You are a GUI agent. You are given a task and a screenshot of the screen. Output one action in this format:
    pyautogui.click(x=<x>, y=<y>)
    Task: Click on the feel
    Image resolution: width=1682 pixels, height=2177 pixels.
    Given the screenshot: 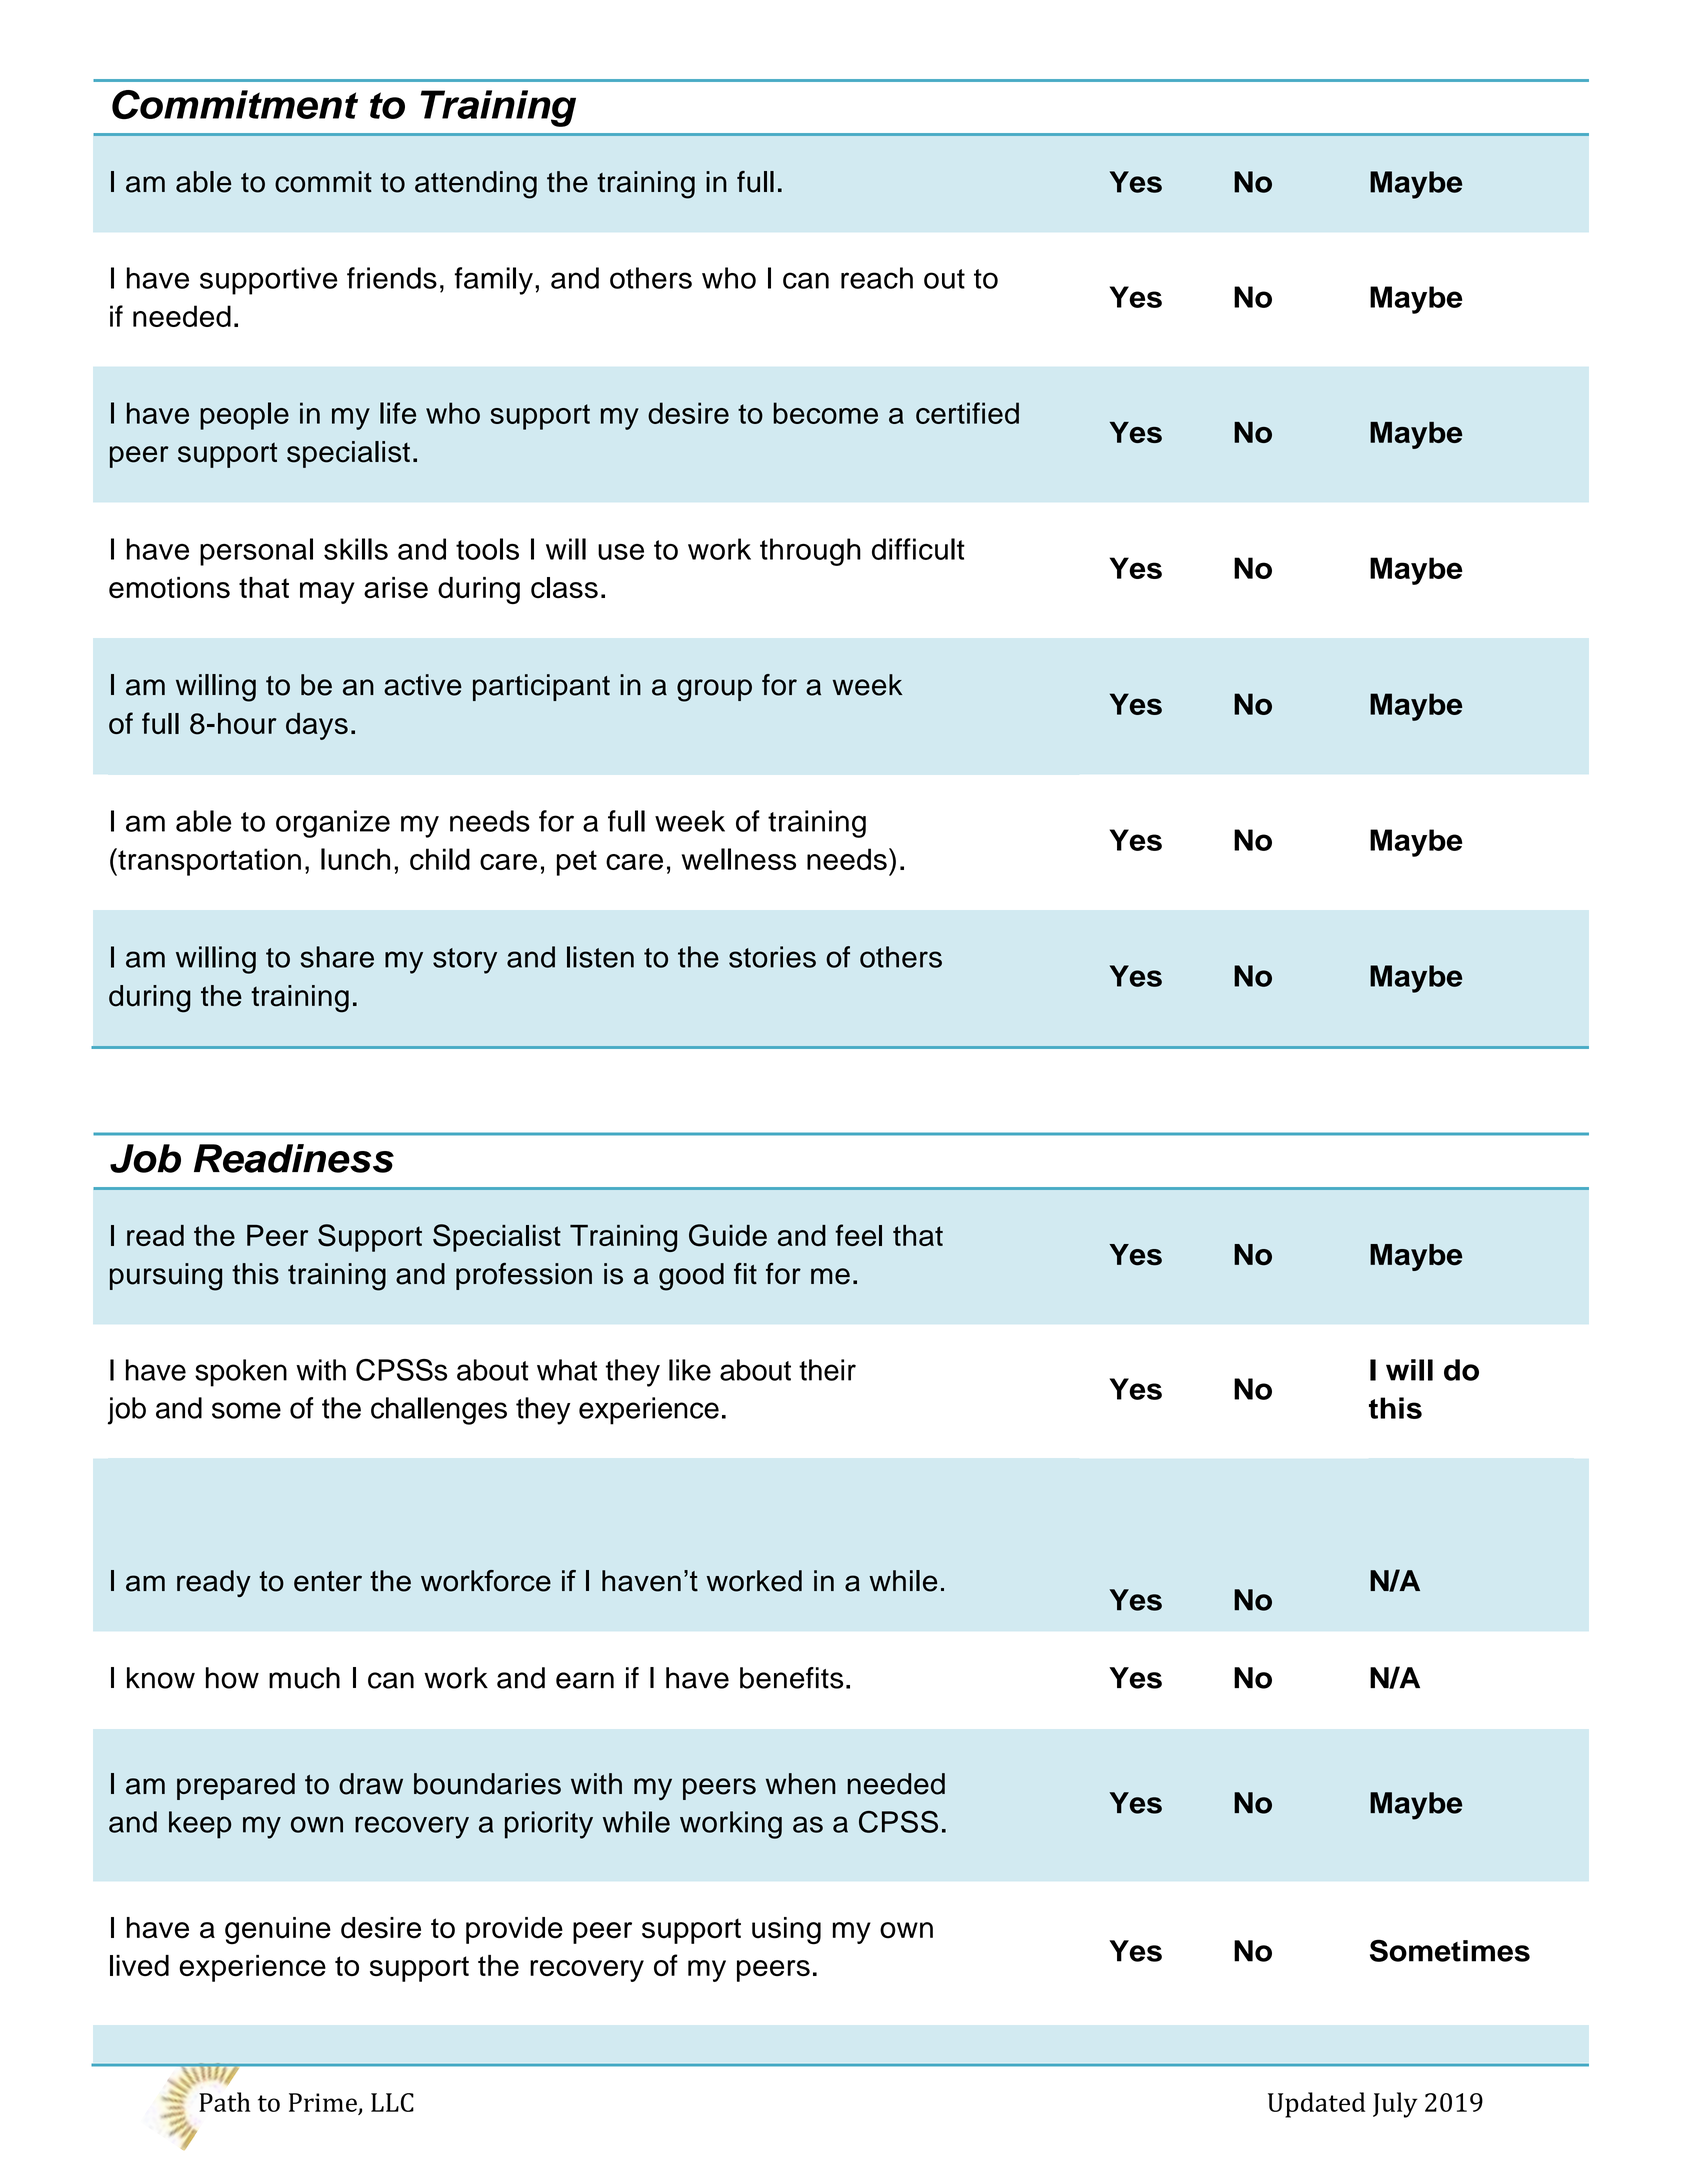 What is the action you would take?
    pyautogui.click(x=858, y=1235)
